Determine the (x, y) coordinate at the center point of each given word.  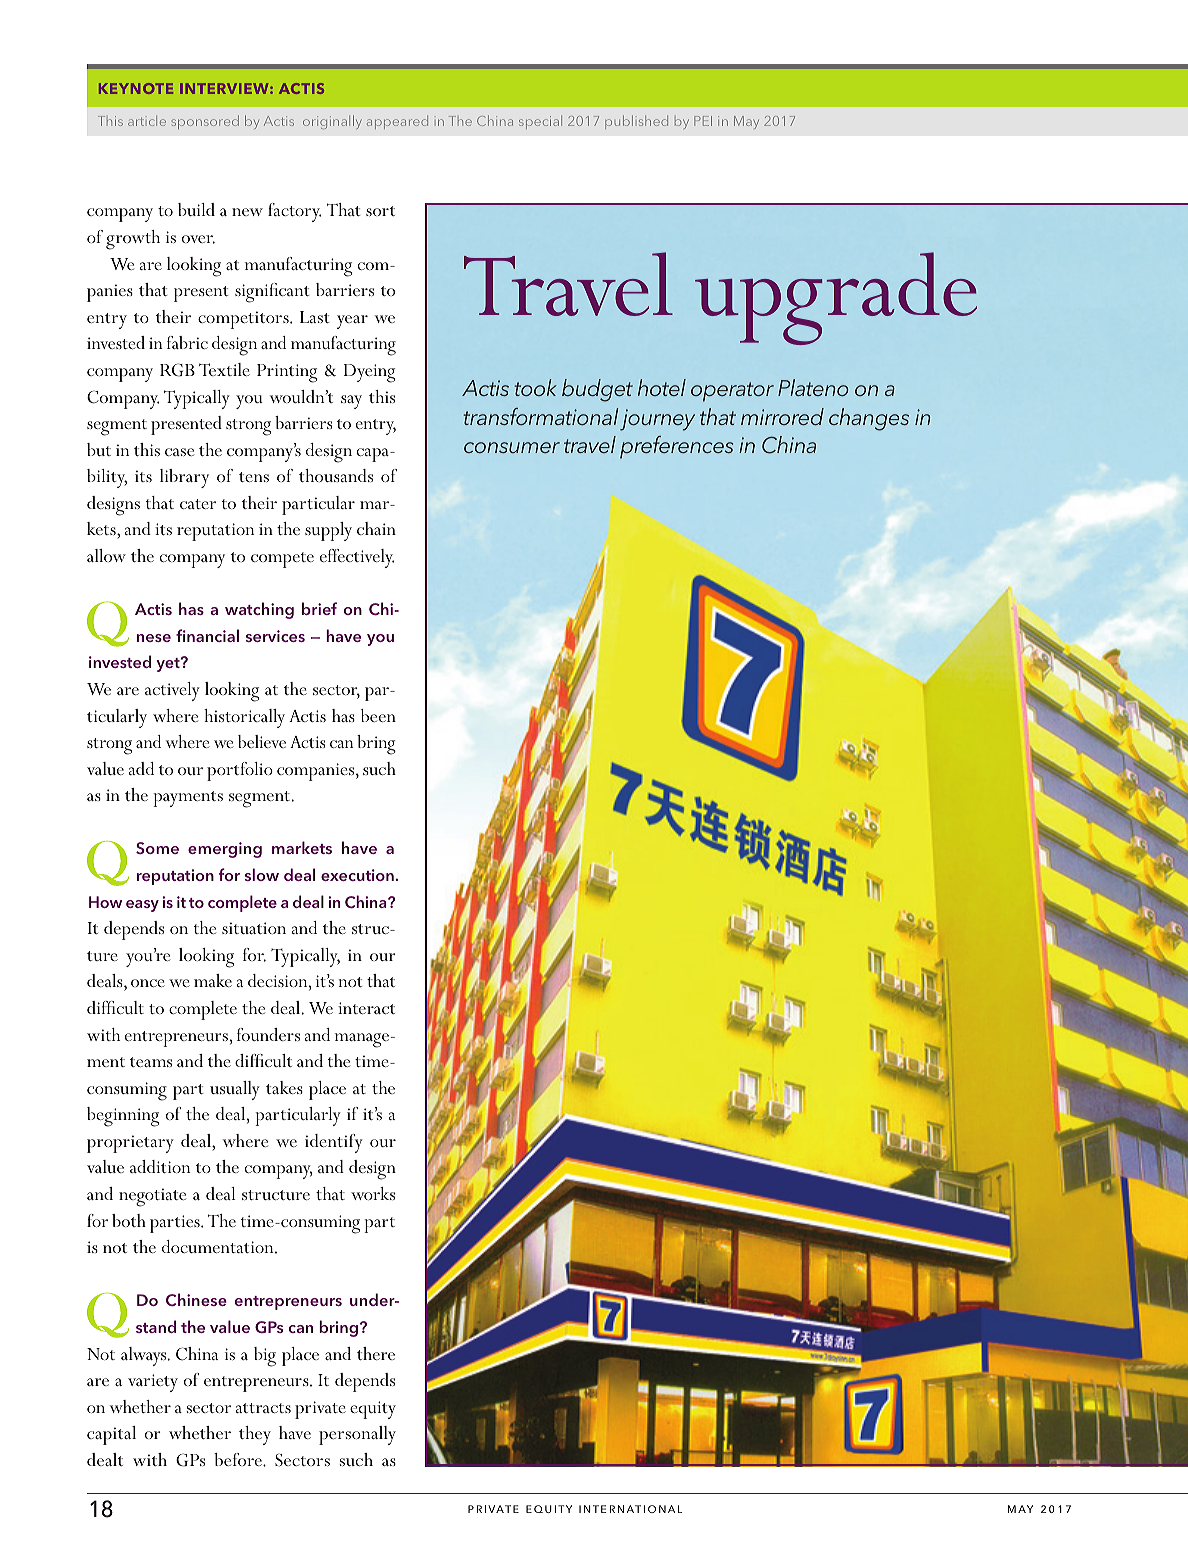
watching (259, 610)
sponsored (205, 122)
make (213, 980)
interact (366, 1008)
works (373, 1193)
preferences (677, 447)
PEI (703, 121)
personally (357, 1435)
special (540, 122)
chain (376, 528)
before (239, 1459)
